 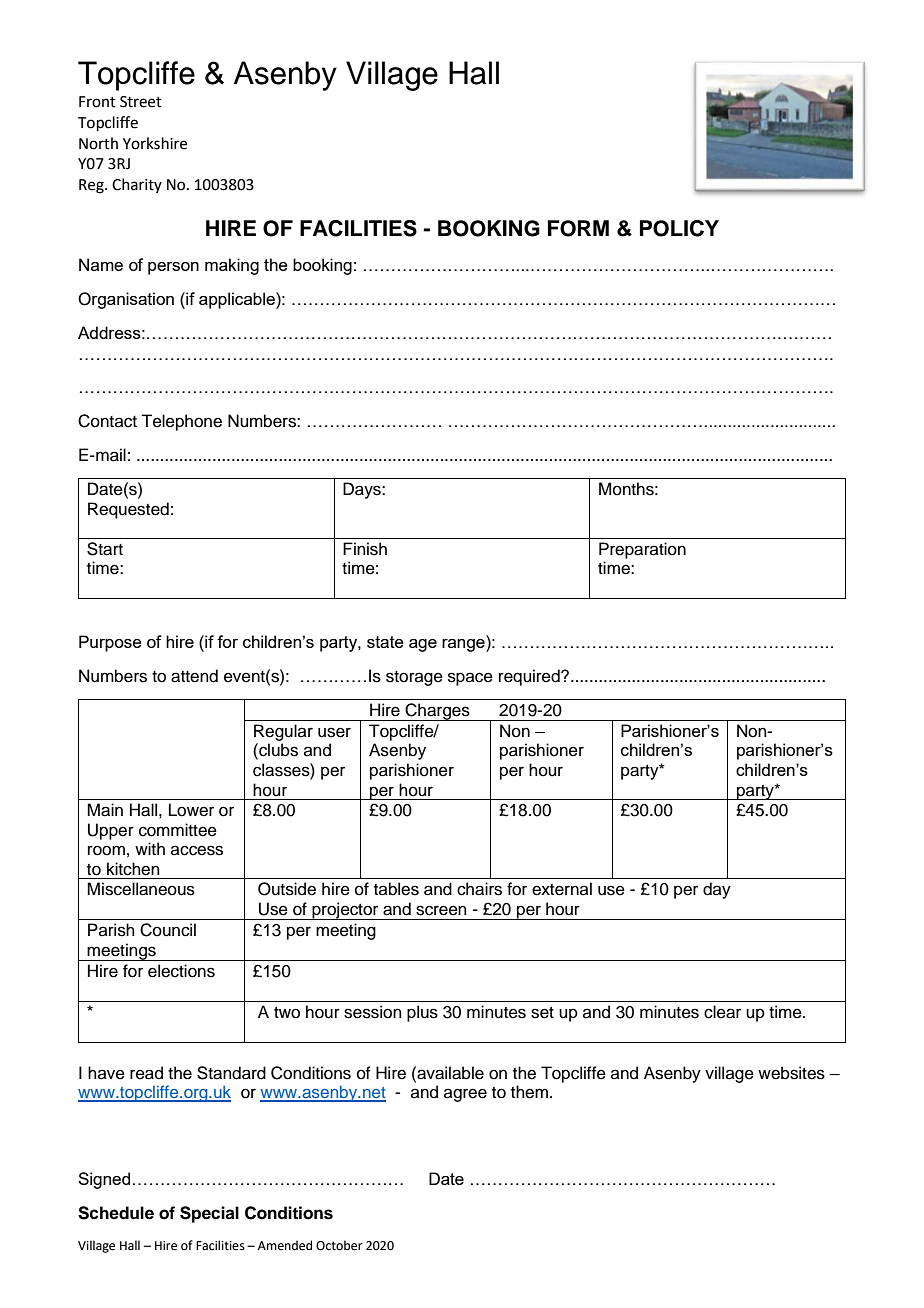 I want to click on Start, so click(x=105, y=549).
